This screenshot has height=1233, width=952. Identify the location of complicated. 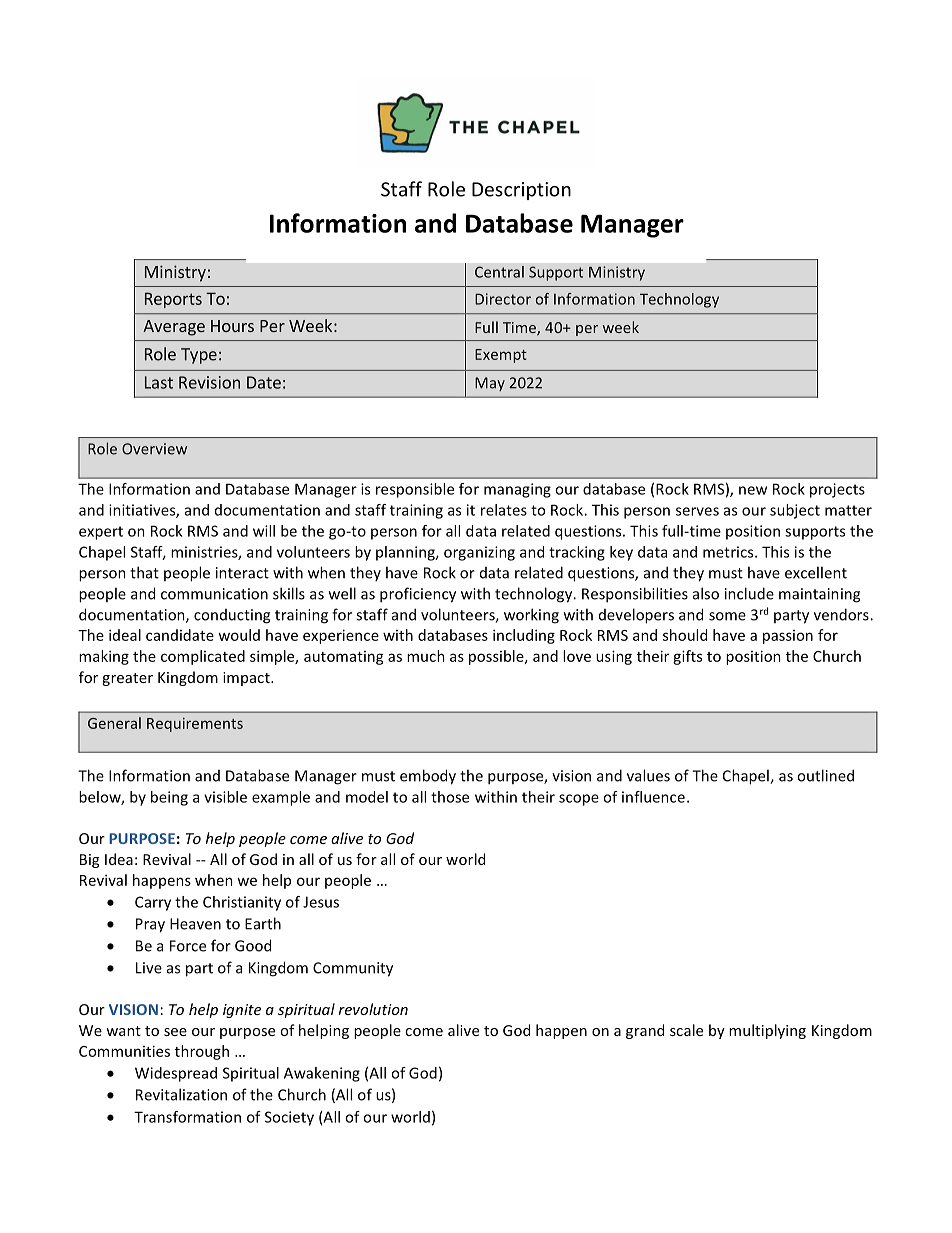
(203, 657).
